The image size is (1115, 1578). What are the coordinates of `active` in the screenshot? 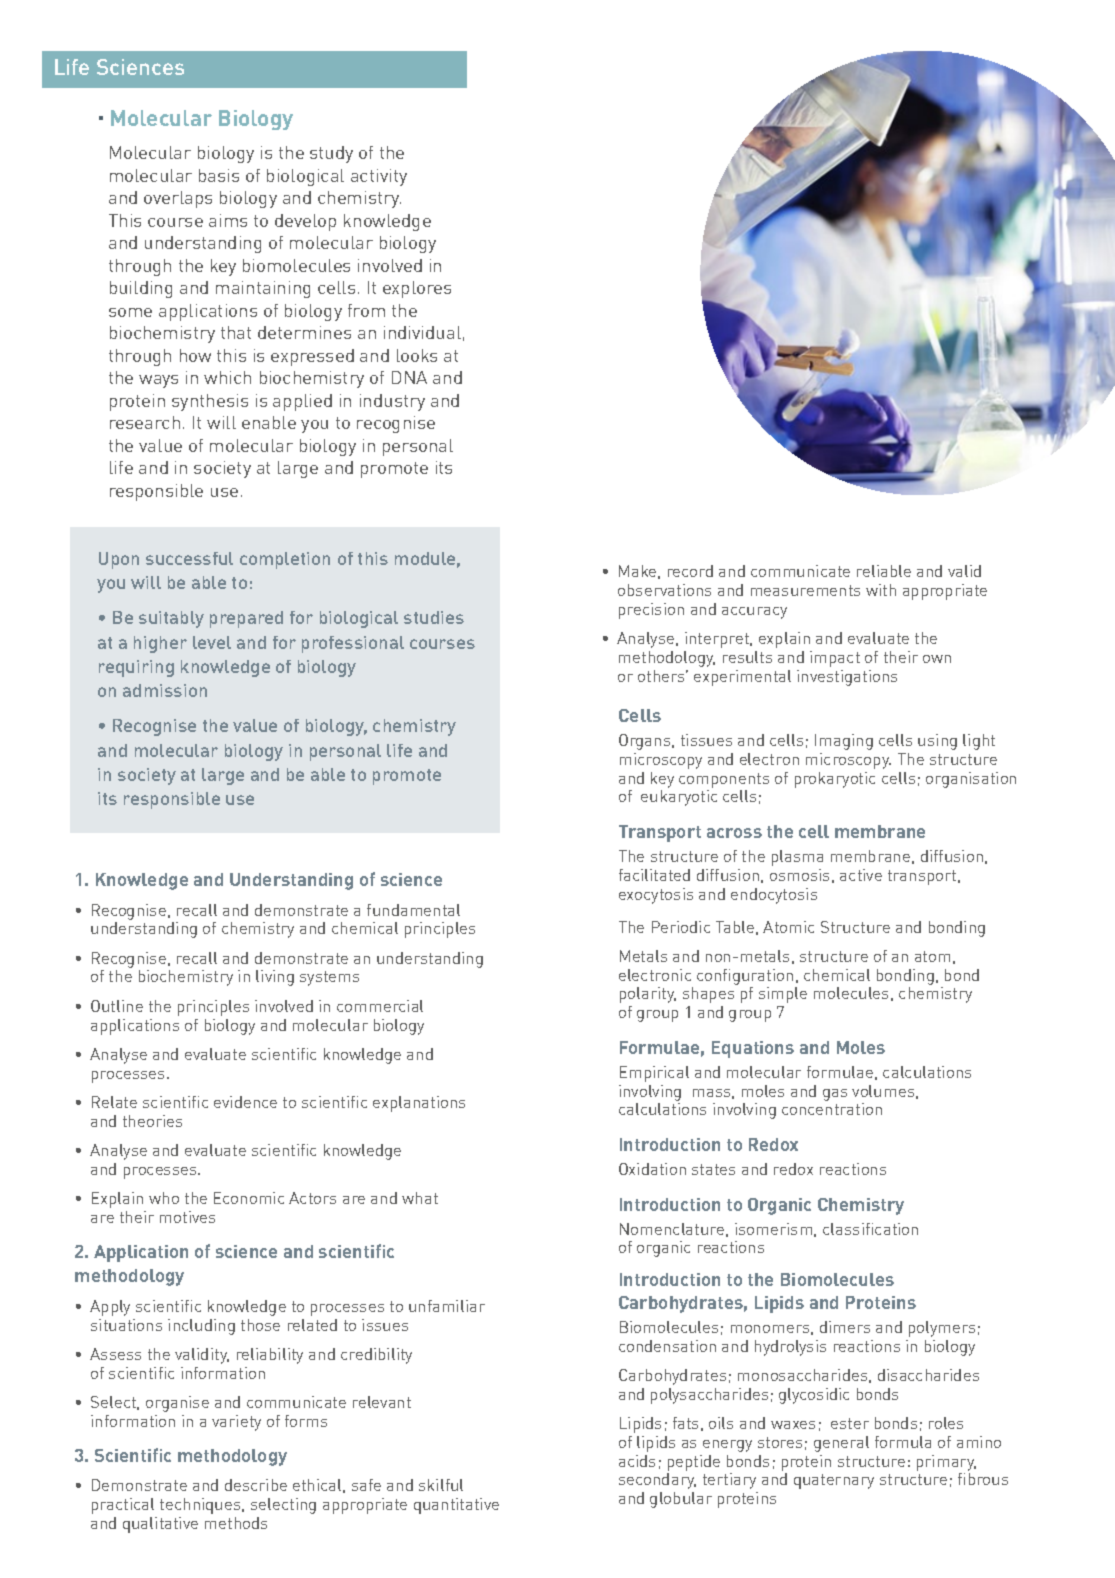 It's located at (861, 875).
